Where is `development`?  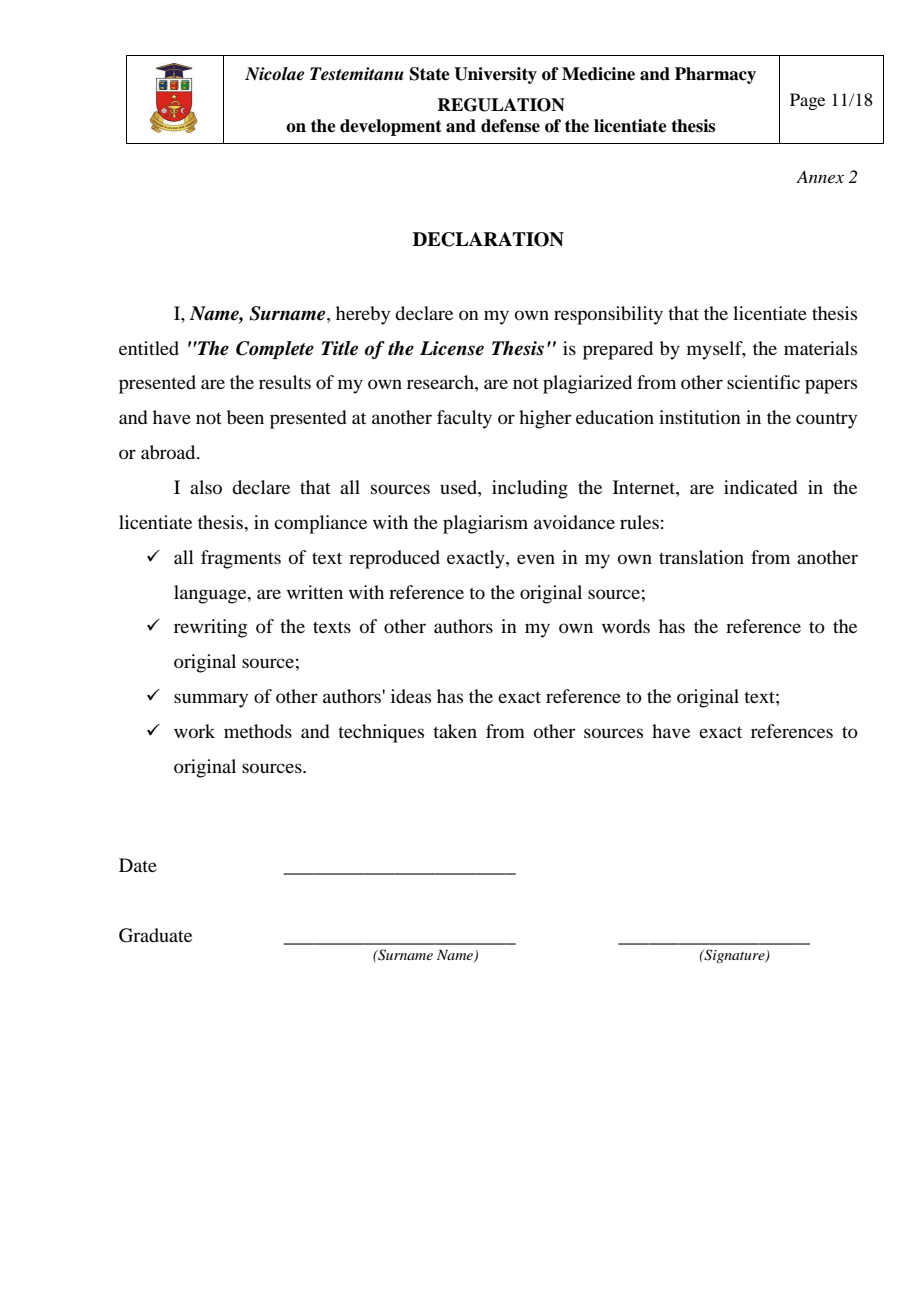 development is located at coordinates (391, 127).
